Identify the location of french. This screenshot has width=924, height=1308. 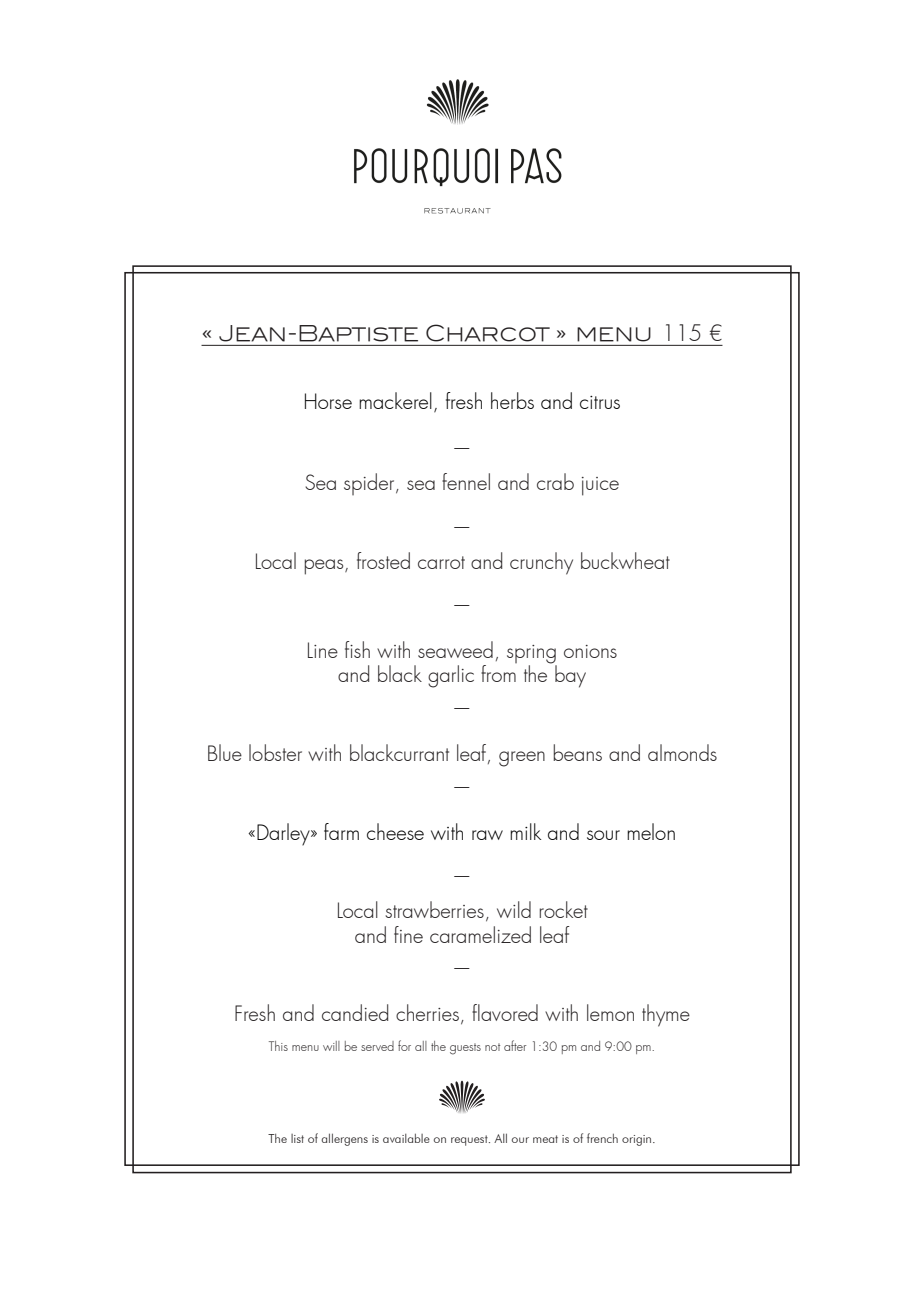
(602, 1138).
